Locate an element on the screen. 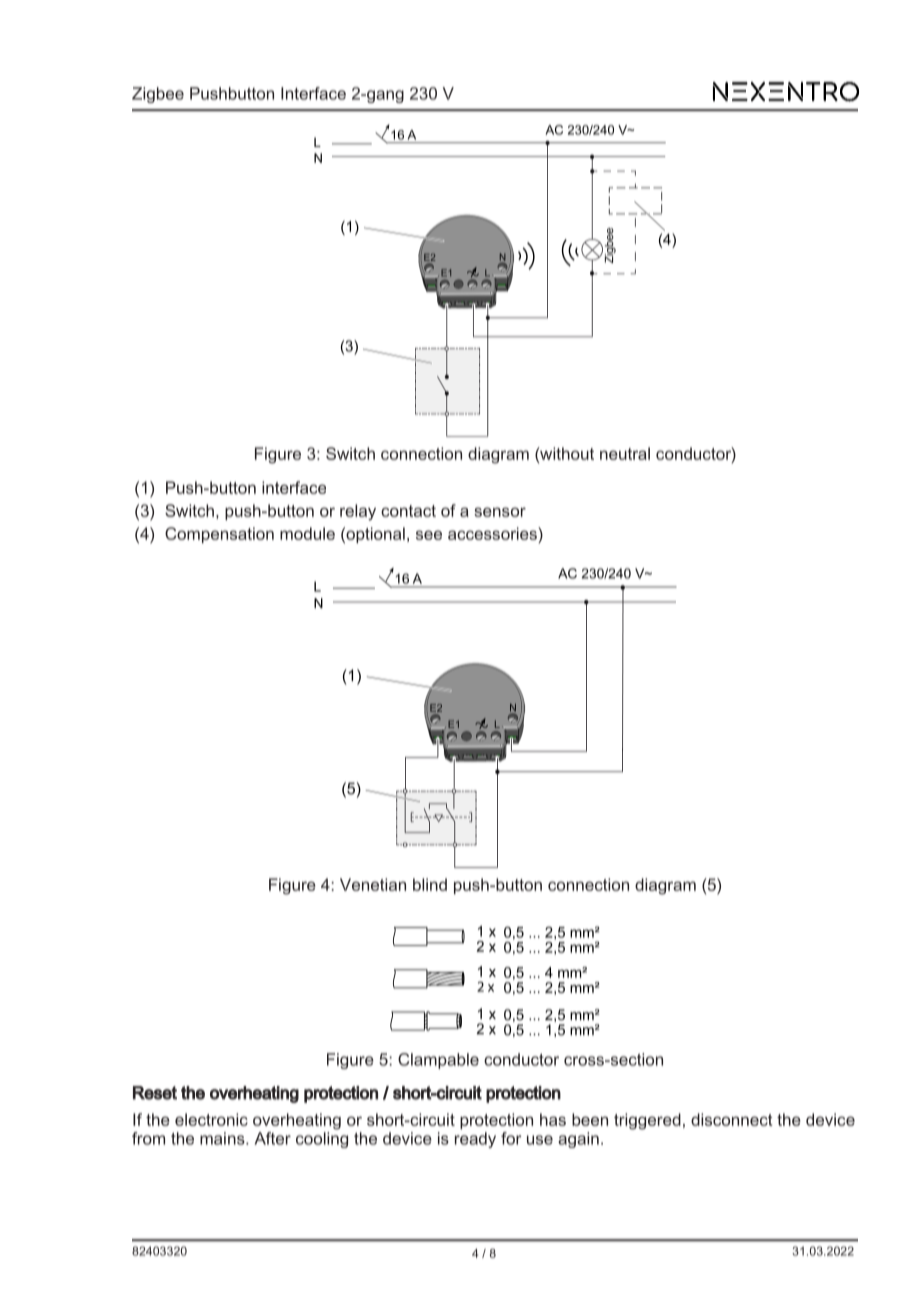 The height and width of the screenshot is (1308, 924). accessories is located at coordinates (493, 533).
